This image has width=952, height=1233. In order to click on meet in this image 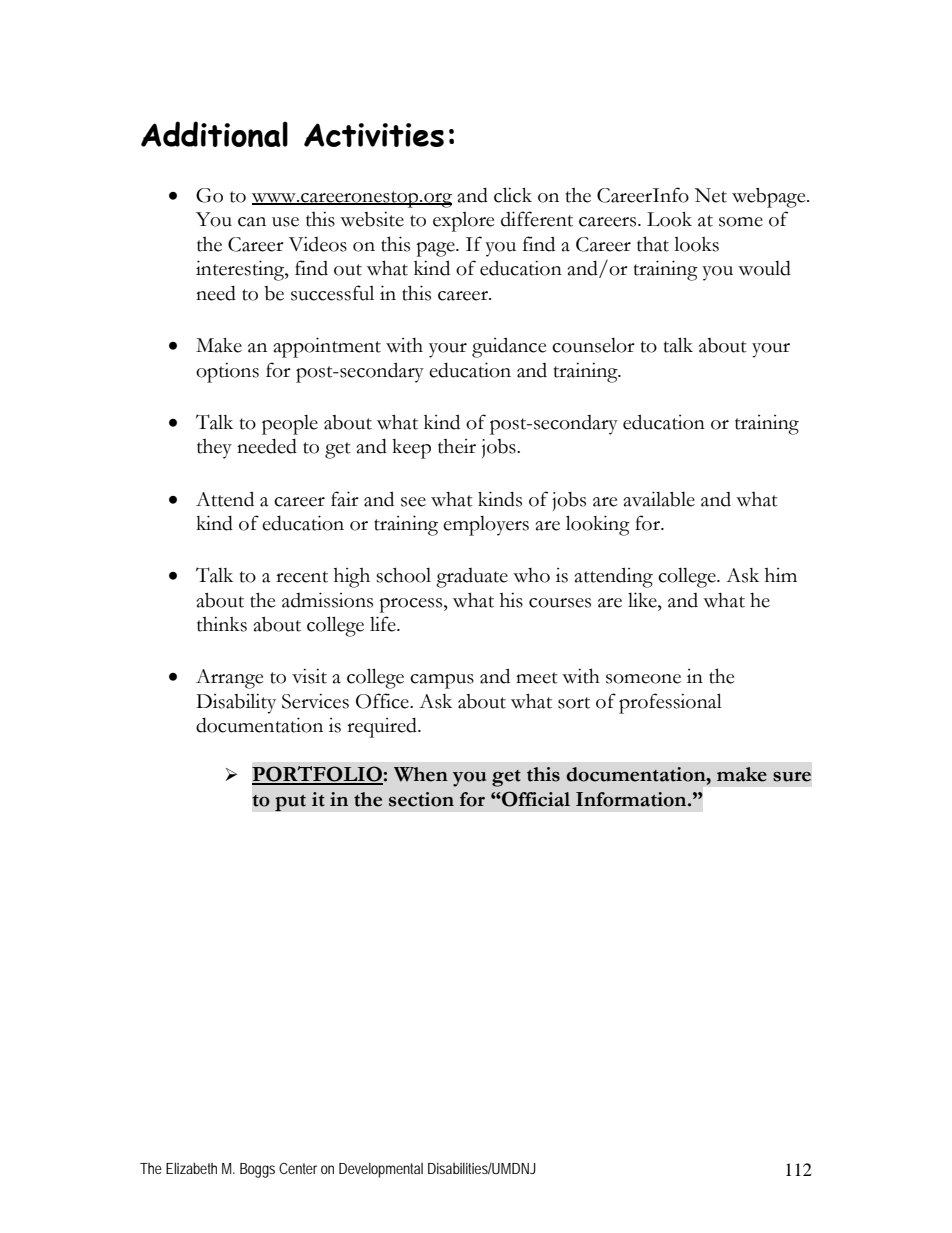, I will do `click(537, 678)`.
